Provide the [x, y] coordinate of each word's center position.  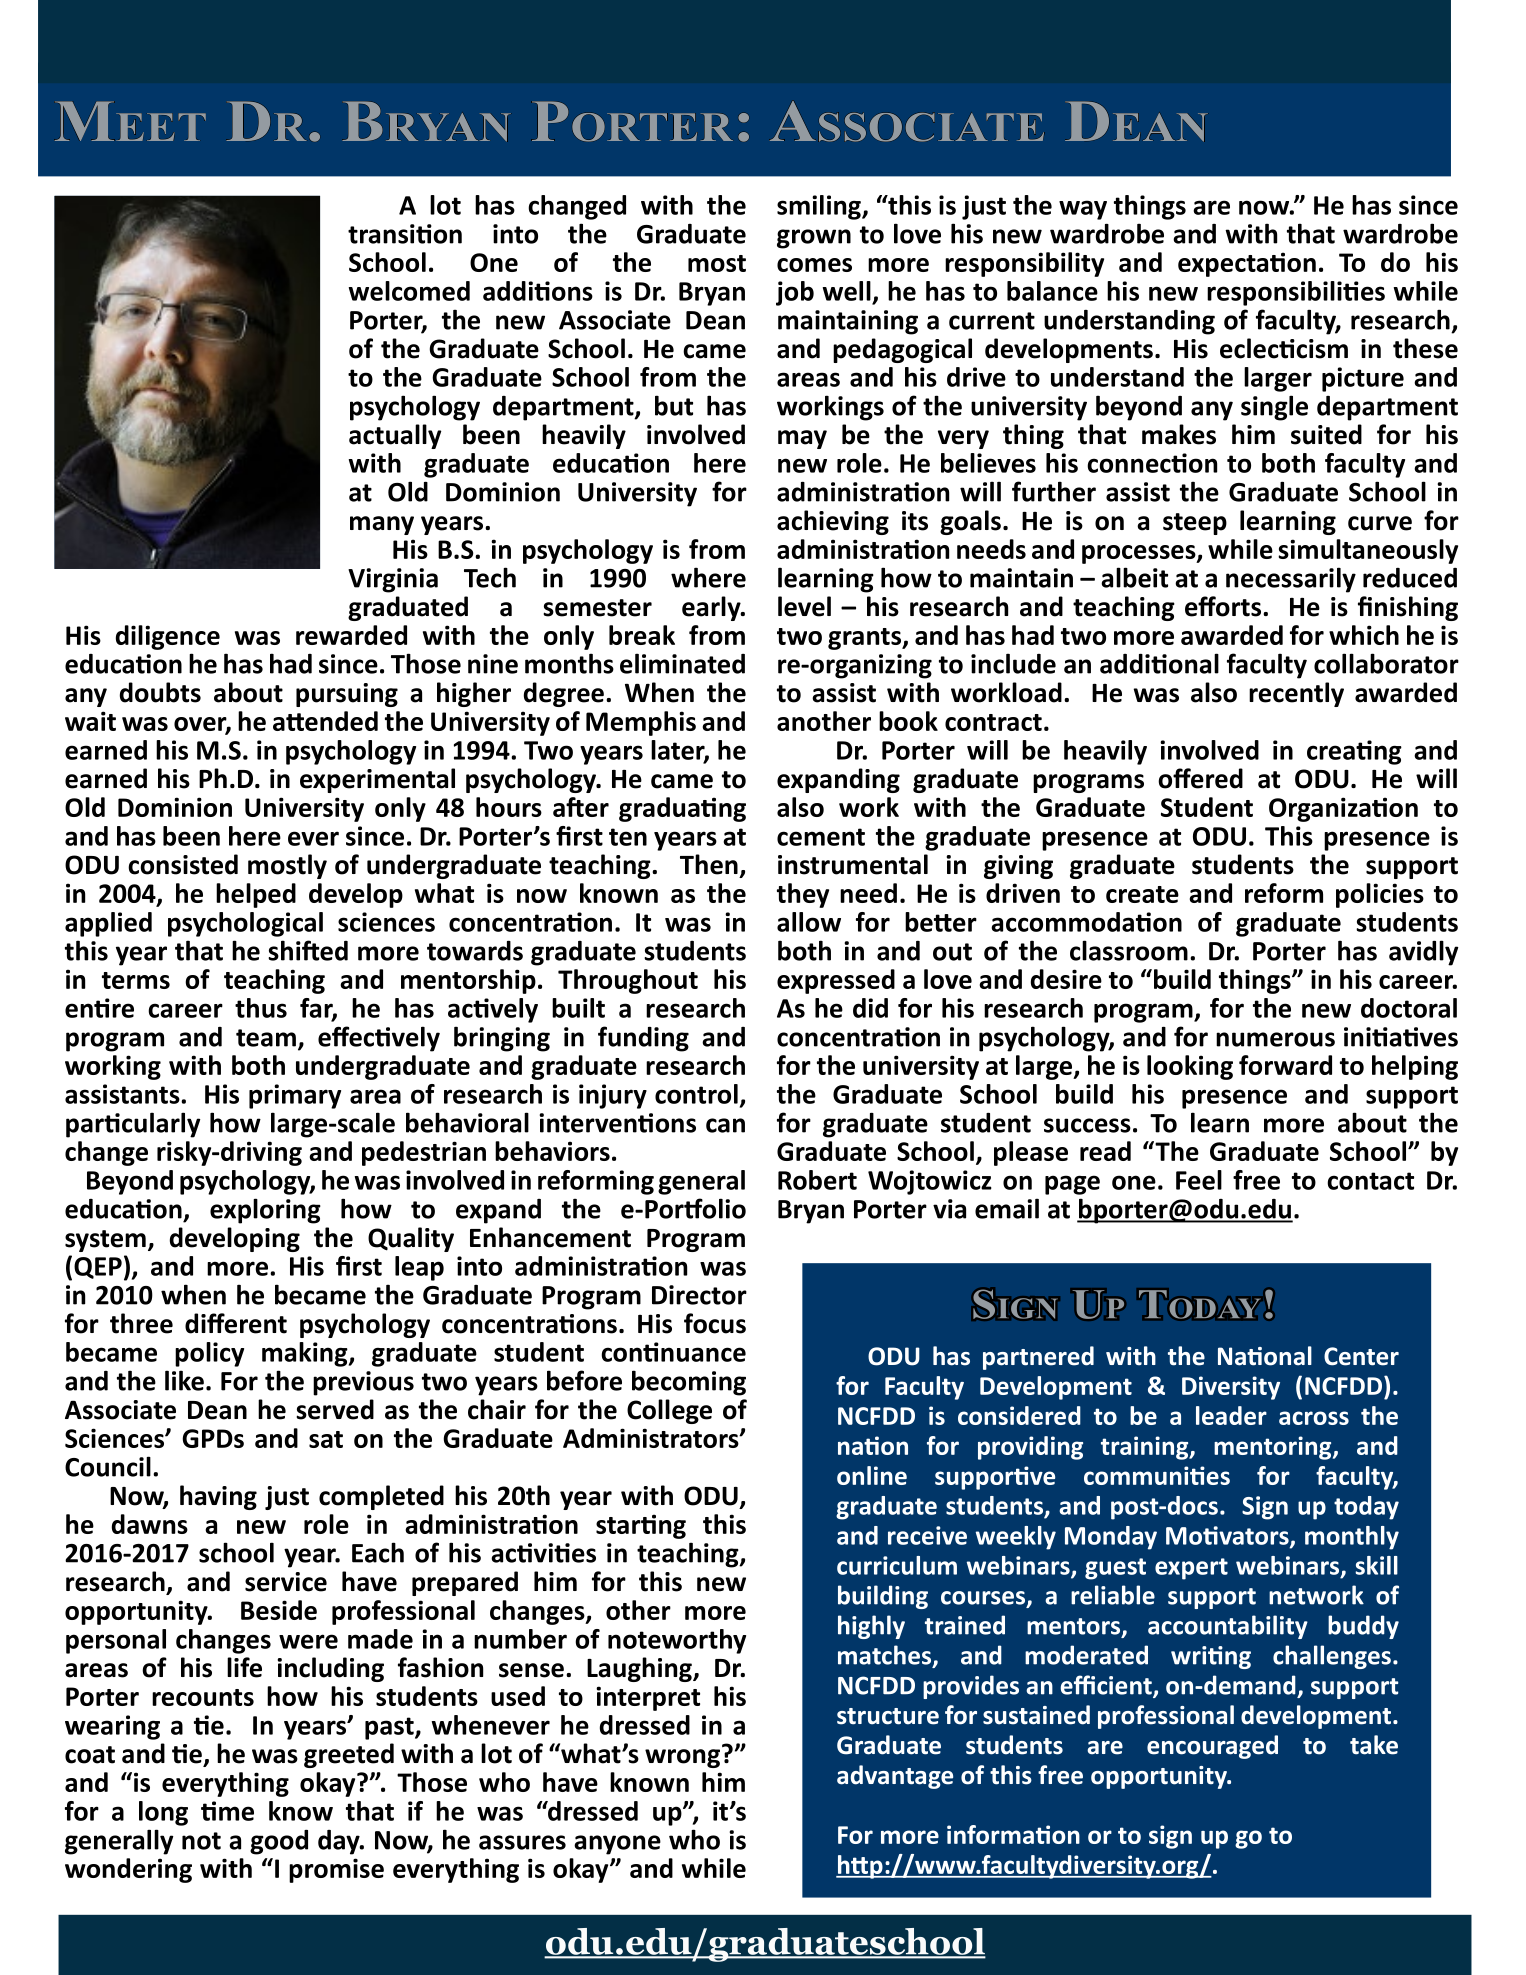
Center [1361, 1356]
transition [405, 234]
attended [325, 721]
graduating [682, 809]
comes [814, 265]
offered [1200, 778]
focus [715, 1323]
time [227, 1811]
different [236, 1323]
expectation [1247, 264]
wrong [682, 1758]
